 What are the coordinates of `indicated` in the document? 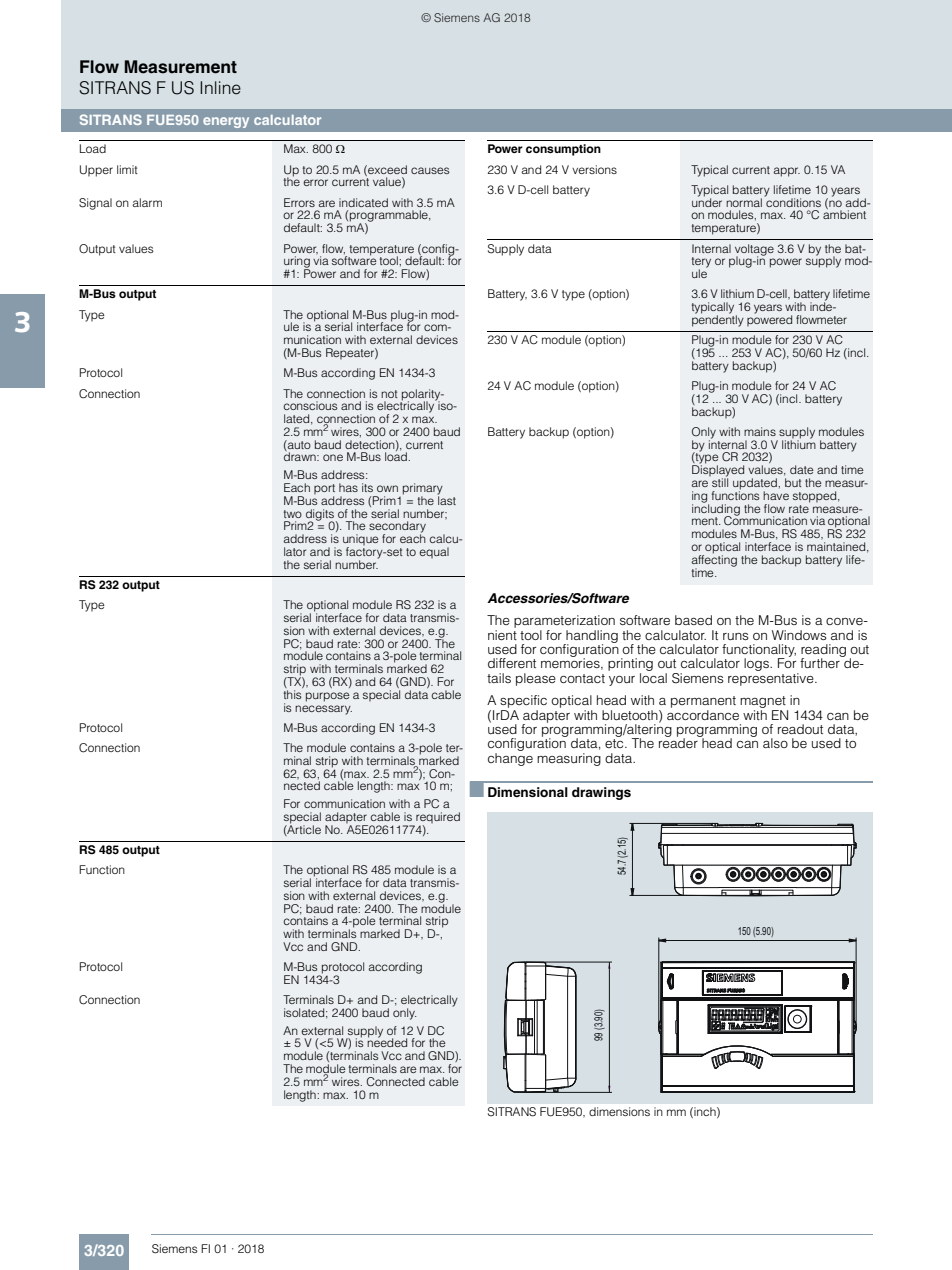 It's located at (363, 202).
